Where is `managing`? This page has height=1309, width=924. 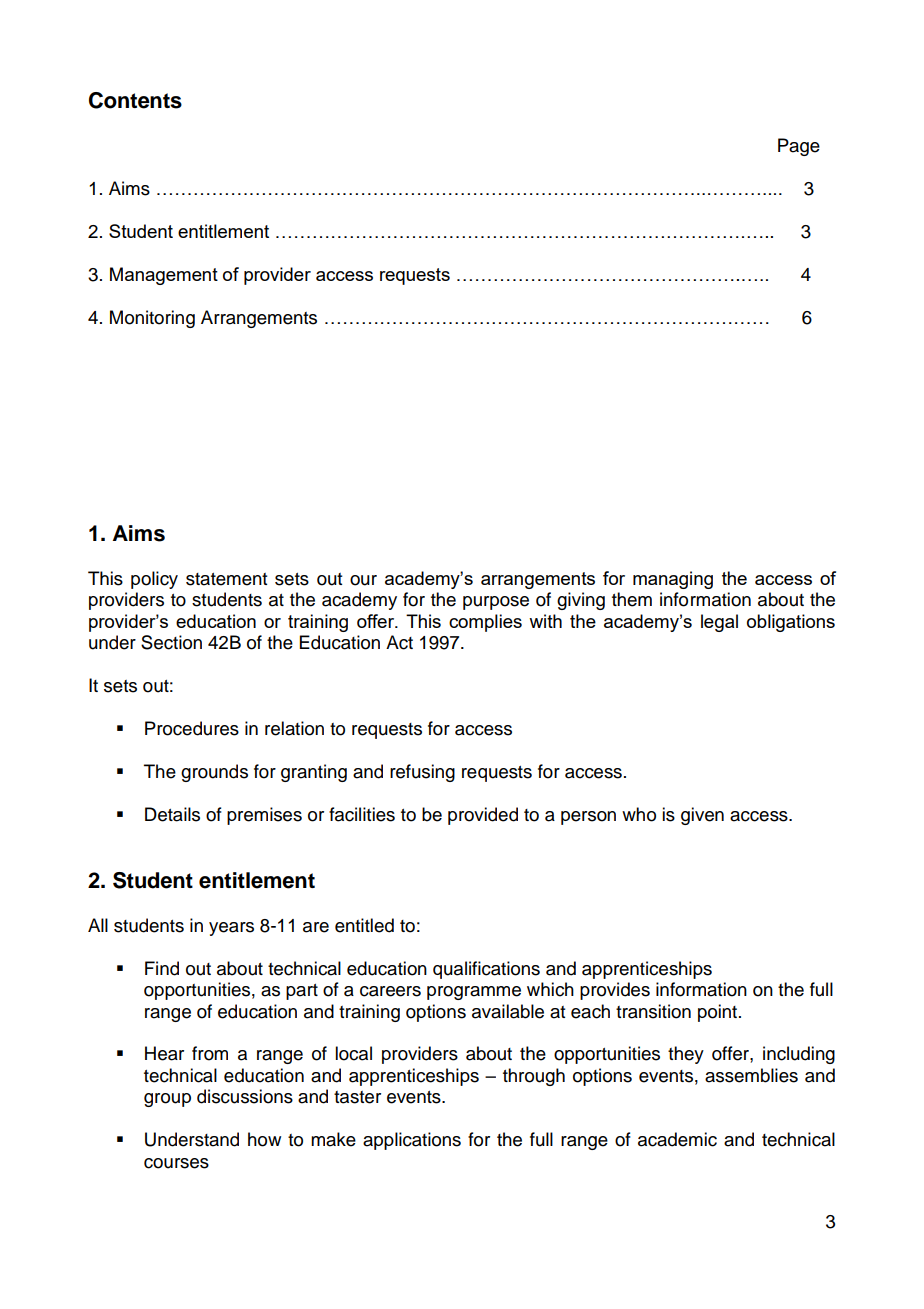 managing is located at coordinates (673, 580).
